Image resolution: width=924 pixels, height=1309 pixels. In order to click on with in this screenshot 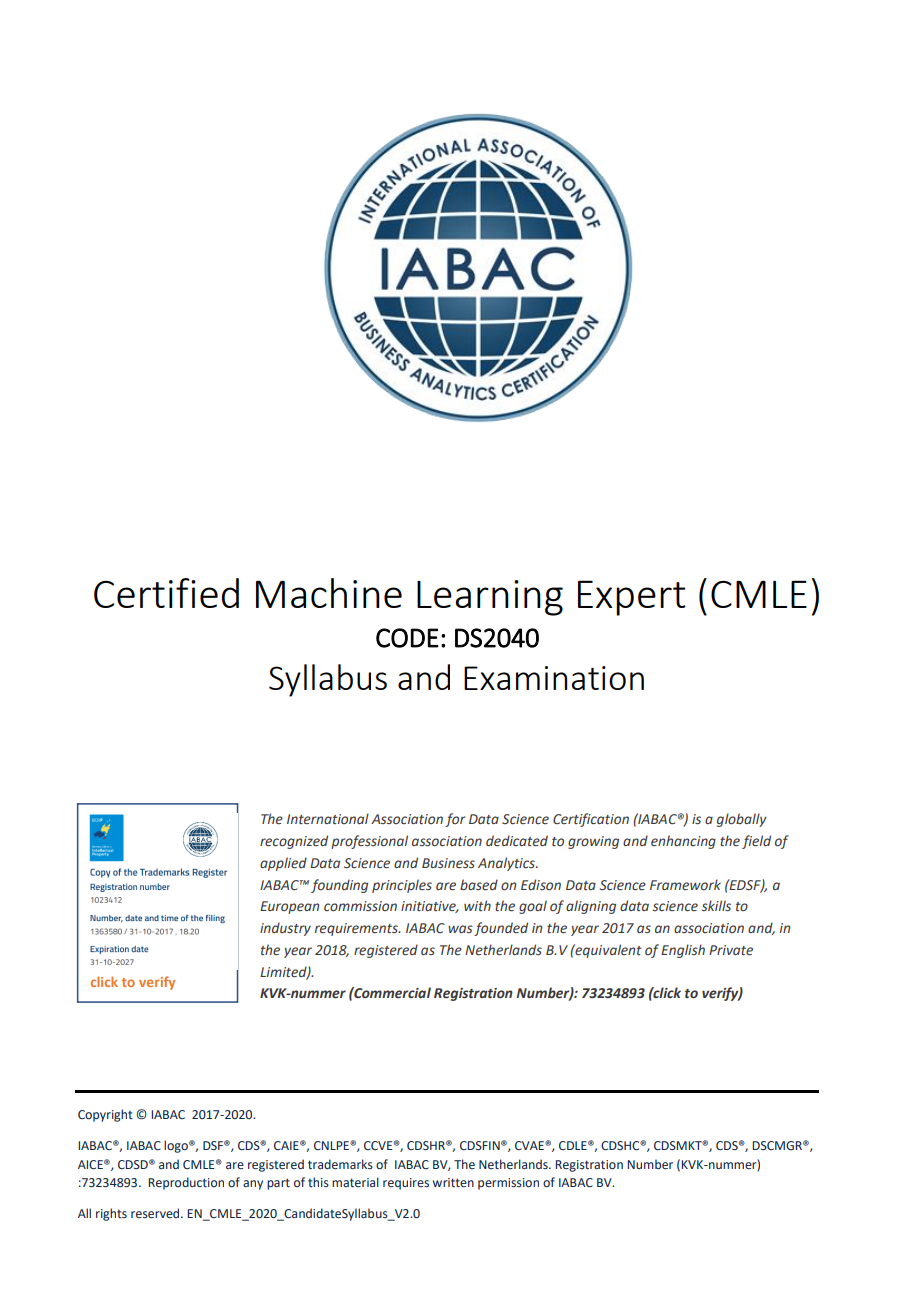, I will do `click(477, 905)`.
